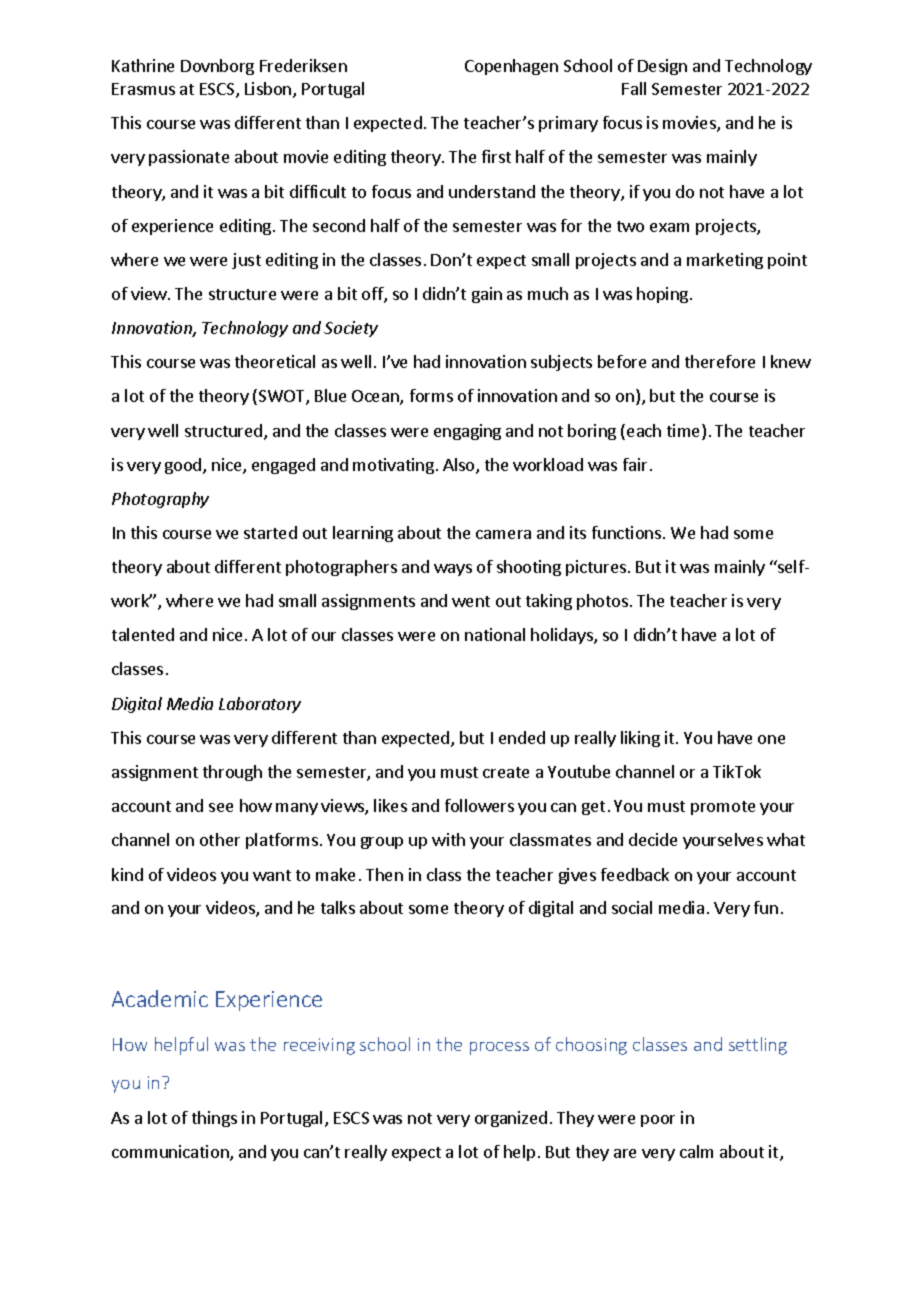 The width and height of the image is (924, 1308). I want to click on time, so click(685, 432).
